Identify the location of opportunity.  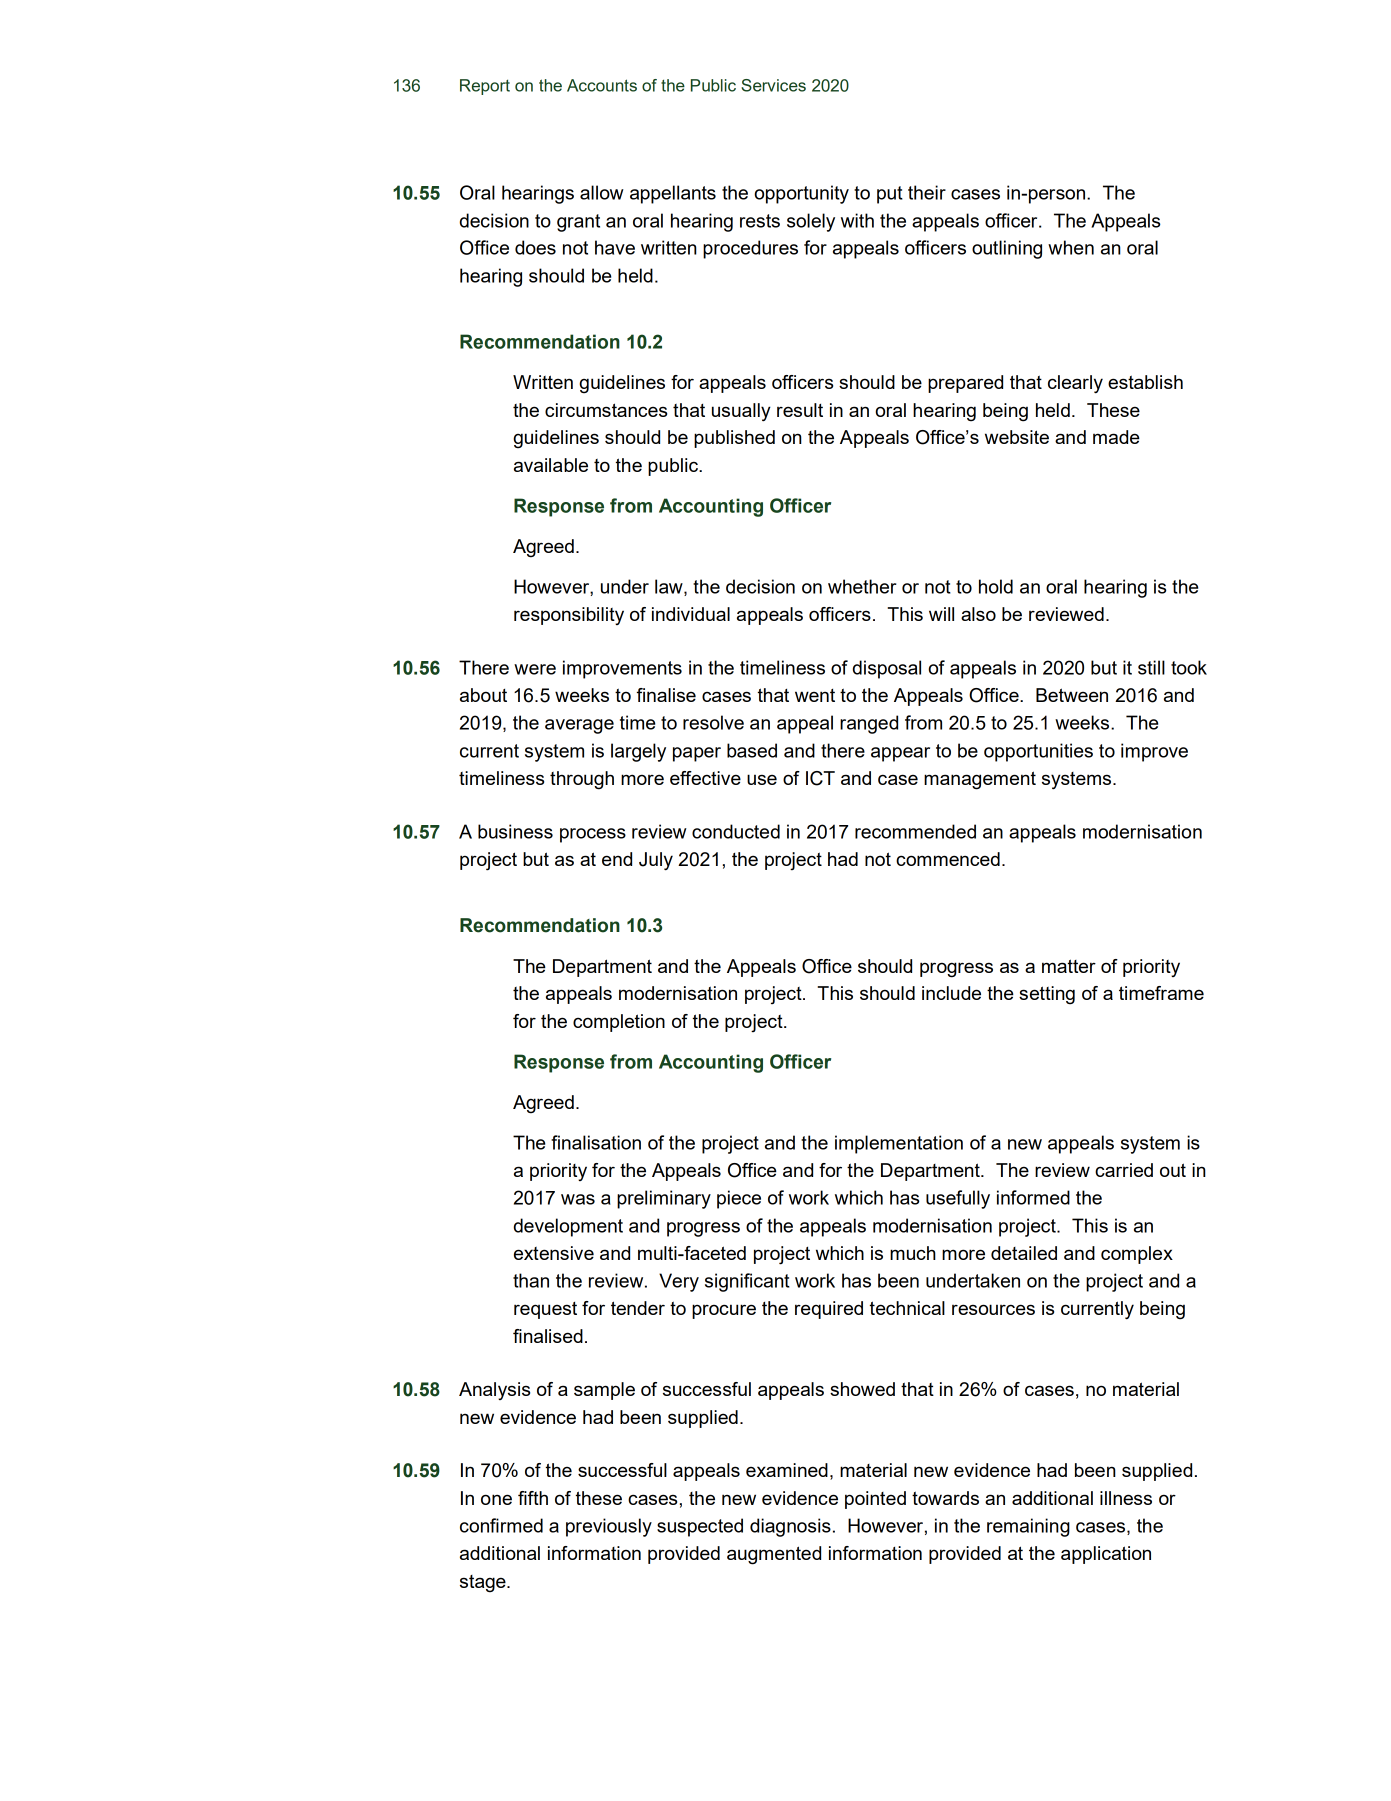
(801, 194).
